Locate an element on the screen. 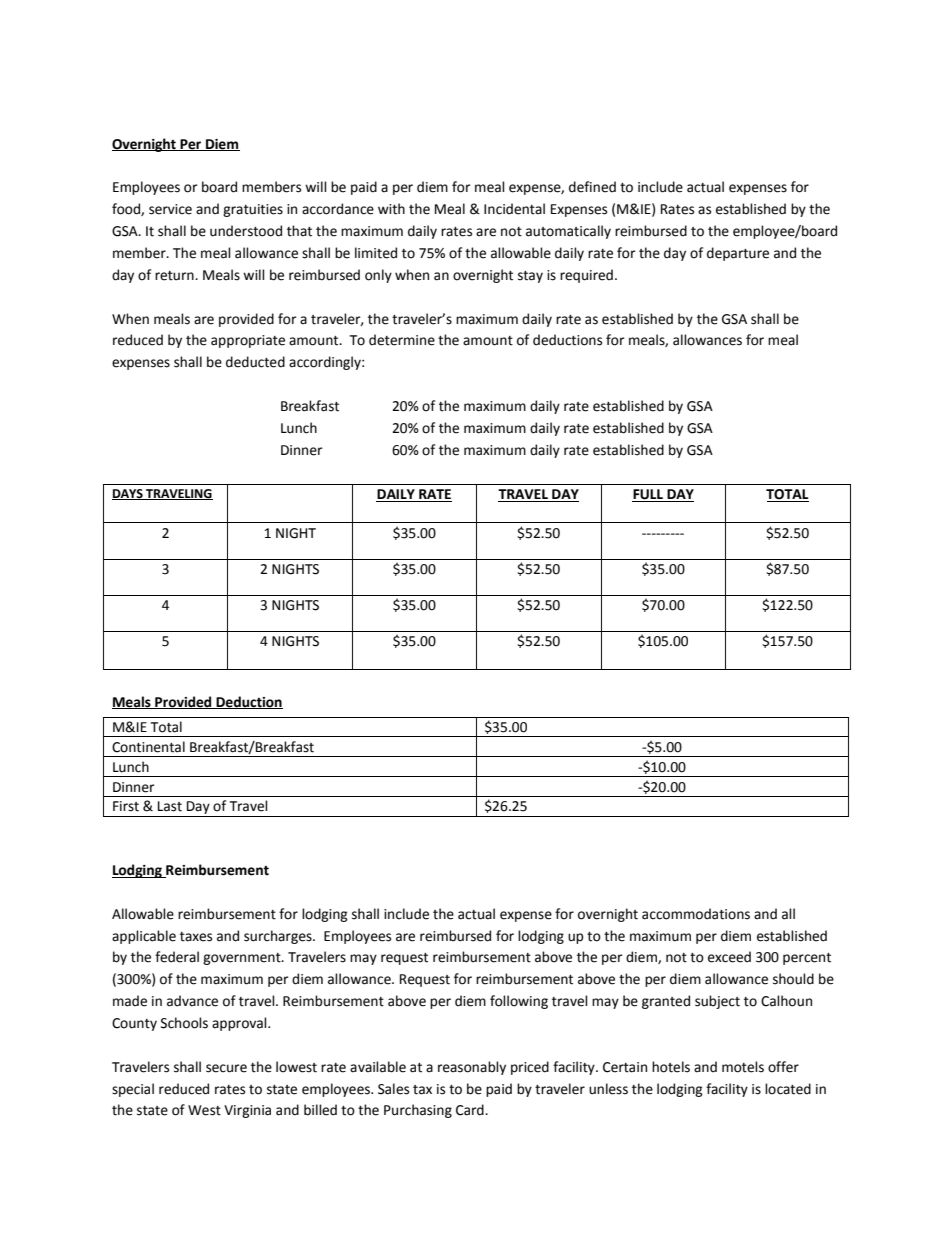  DAYS is located at coordinates (128, 494).
